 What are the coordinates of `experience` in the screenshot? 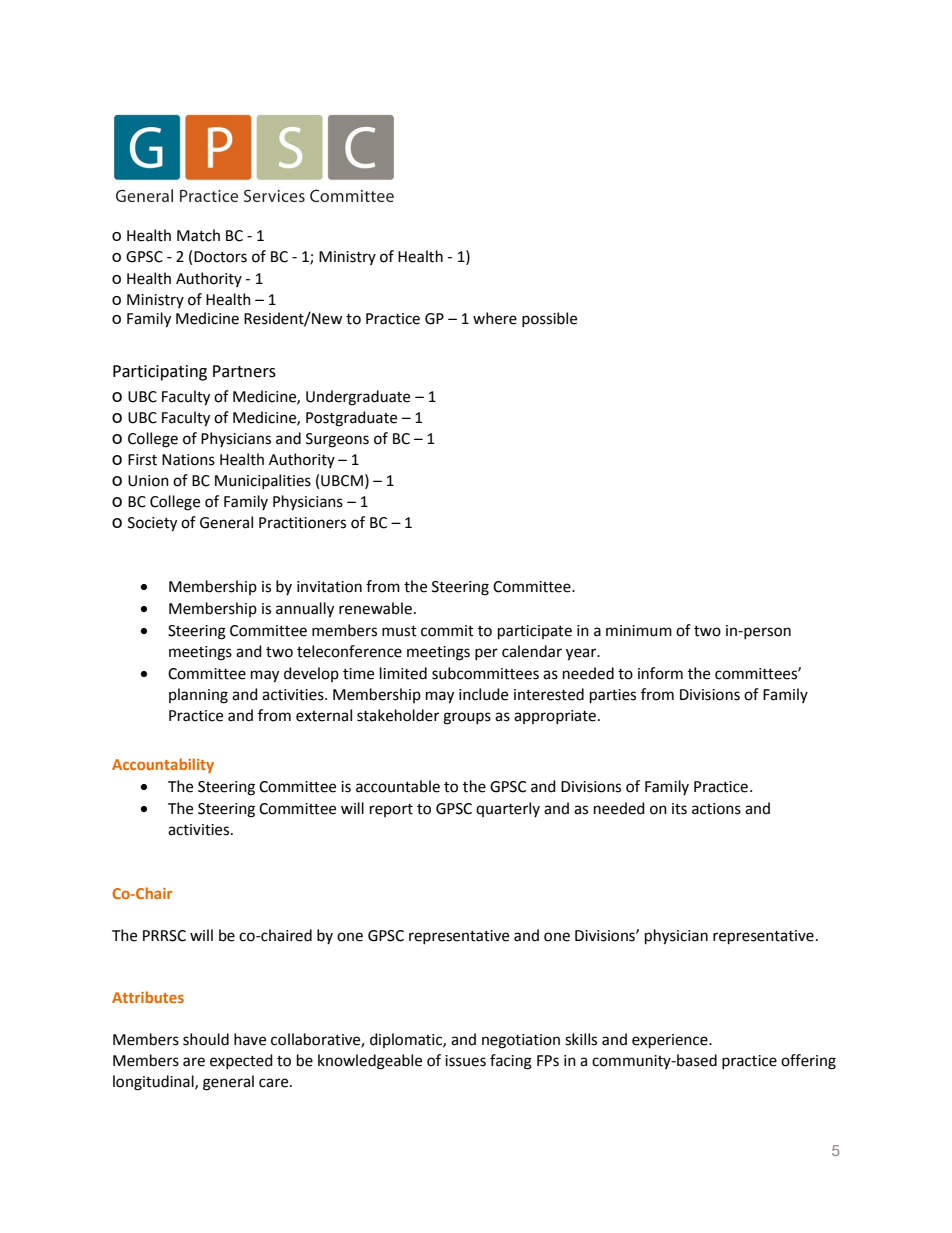 It's located at (671, 1041).
